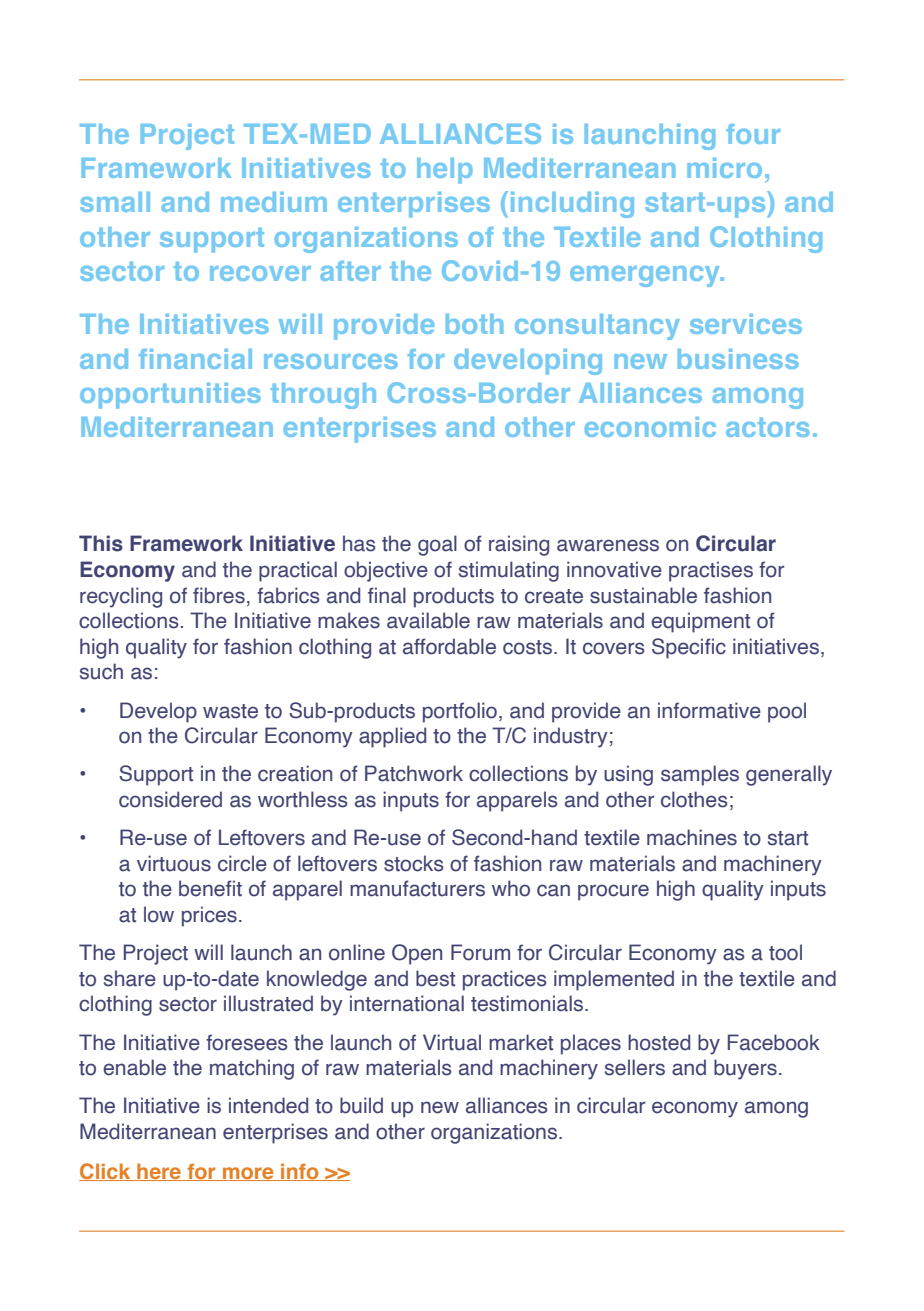 Image resolution: width=924 pixels, height=1311 pixels. What do you see at coordinates (219, 595) in the screenshot?
I see `fibres` at bounding box center [219, 595].
